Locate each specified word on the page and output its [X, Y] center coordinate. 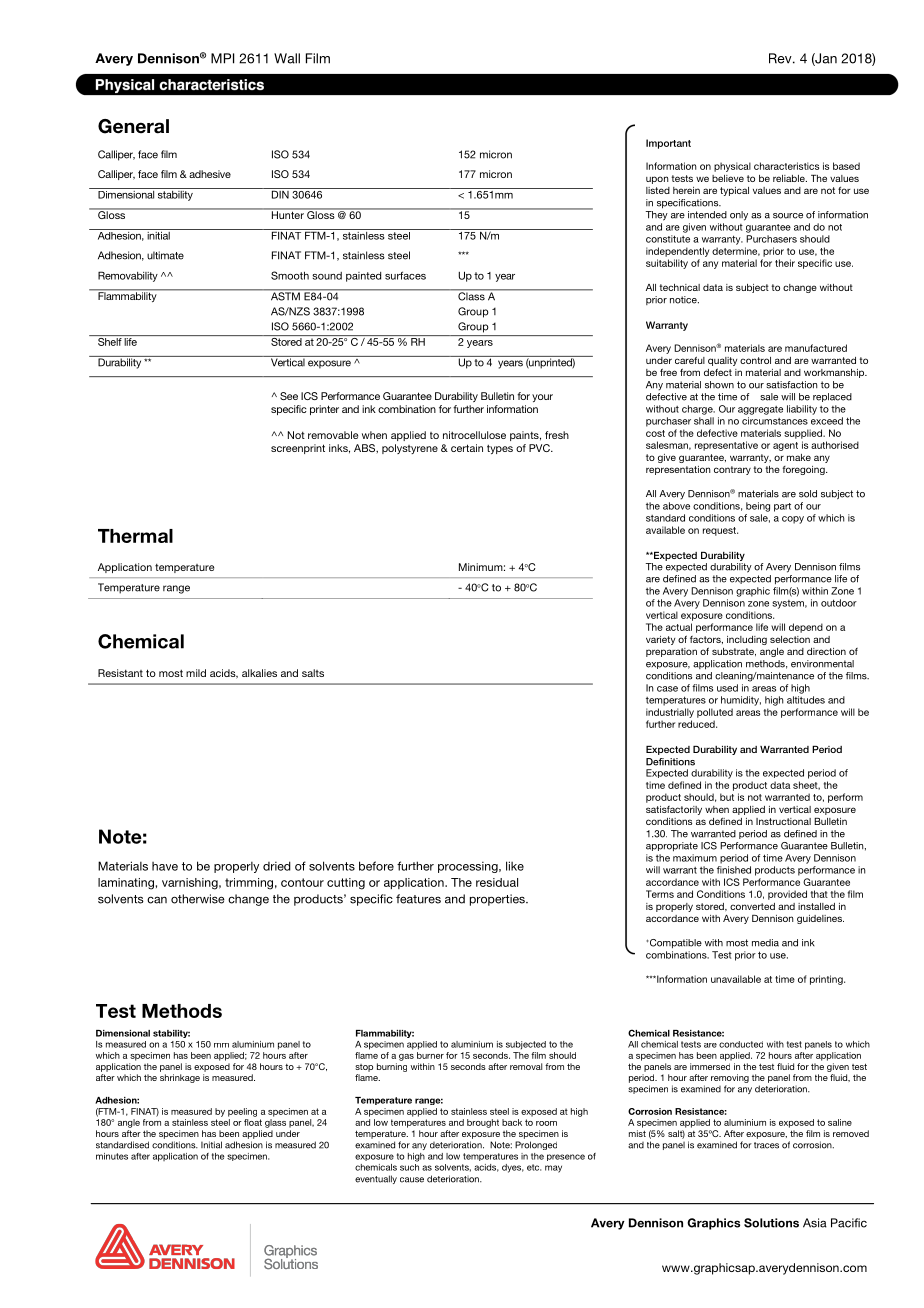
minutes [112, 1156]
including [747, 640]
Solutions [771, 1223]
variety [660, 640]
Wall [287, 58]
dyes [513, 1168]
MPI [222, 58]
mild [196, 673]
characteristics [786, 166]
